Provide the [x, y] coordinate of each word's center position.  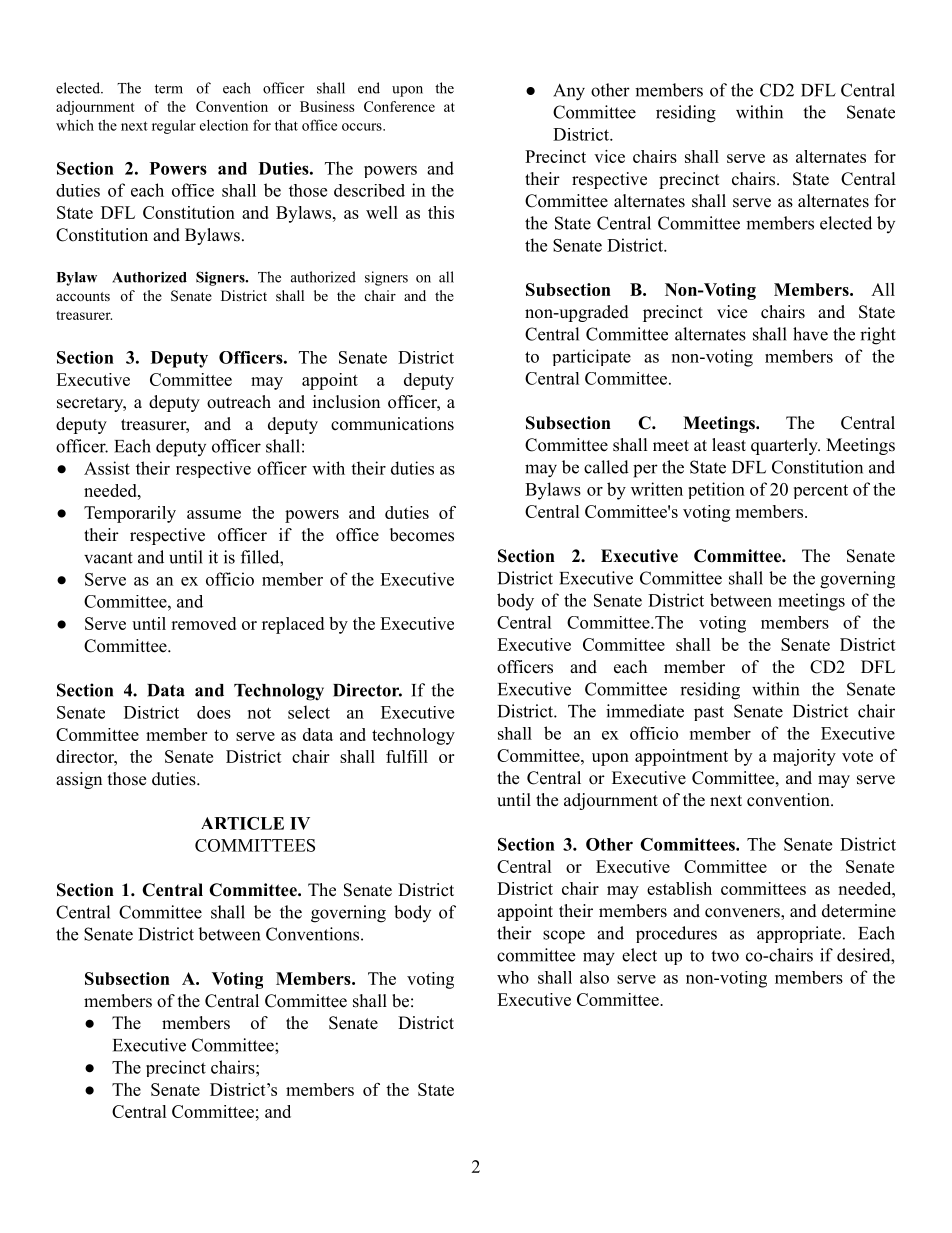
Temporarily [130, 514]
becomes [422, 535]
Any [569, 92]
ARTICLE [242, 823]
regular [174, 126]
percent [821, 491]
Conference [399, 106]
